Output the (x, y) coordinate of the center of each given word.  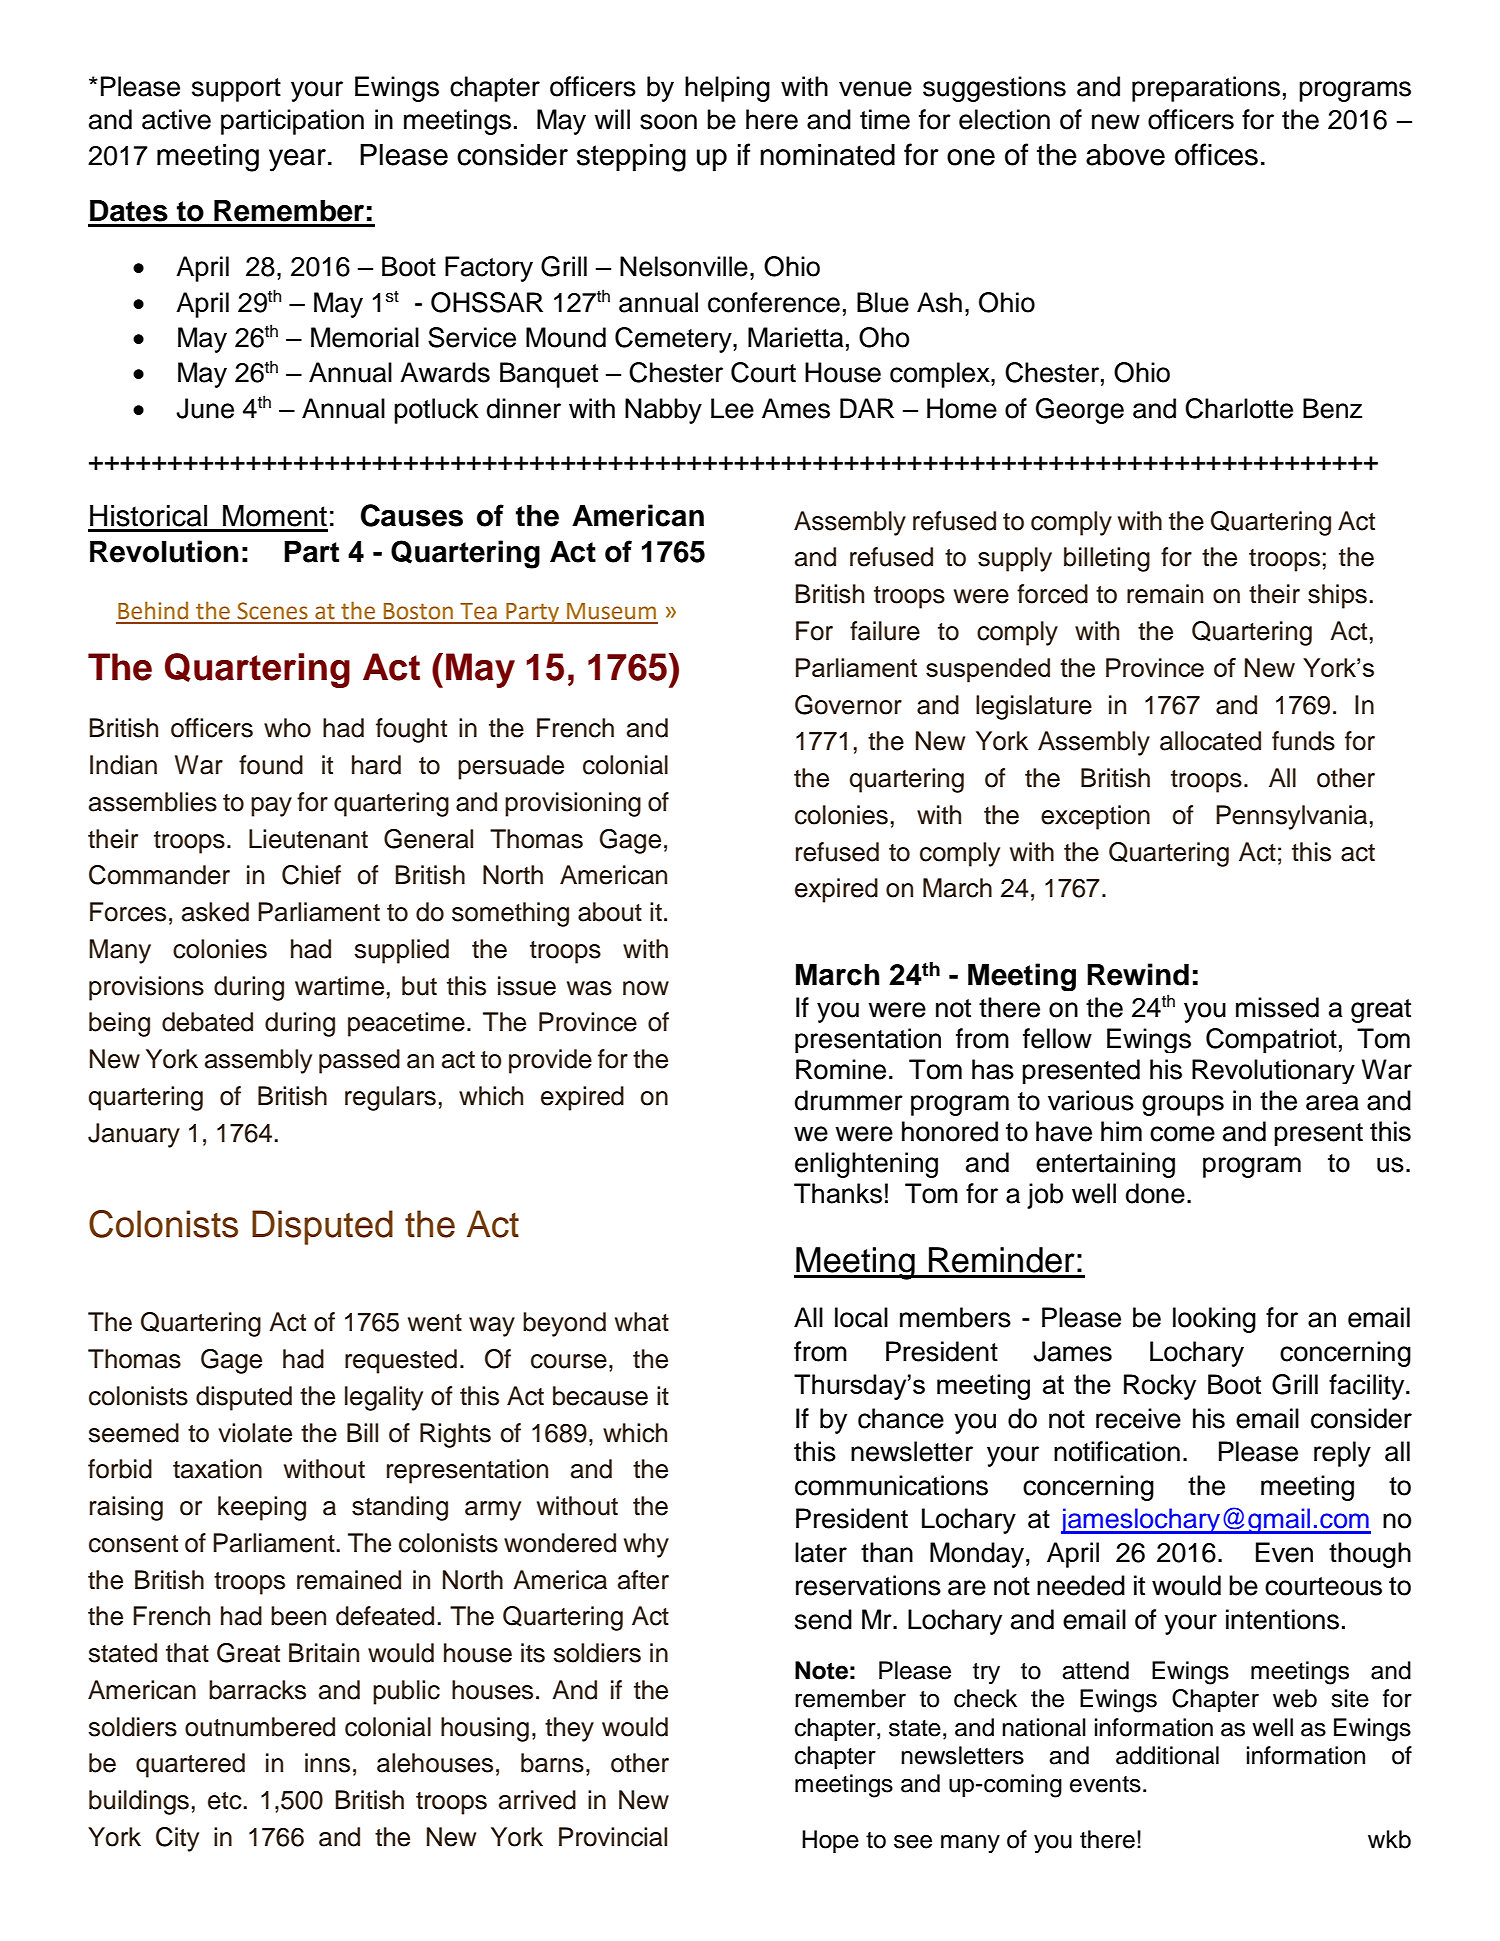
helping (727, 89)
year (297, 160)
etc (225, 1801)
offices (1216, 154)
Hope (830, 1841)
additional (1167, 1755)
